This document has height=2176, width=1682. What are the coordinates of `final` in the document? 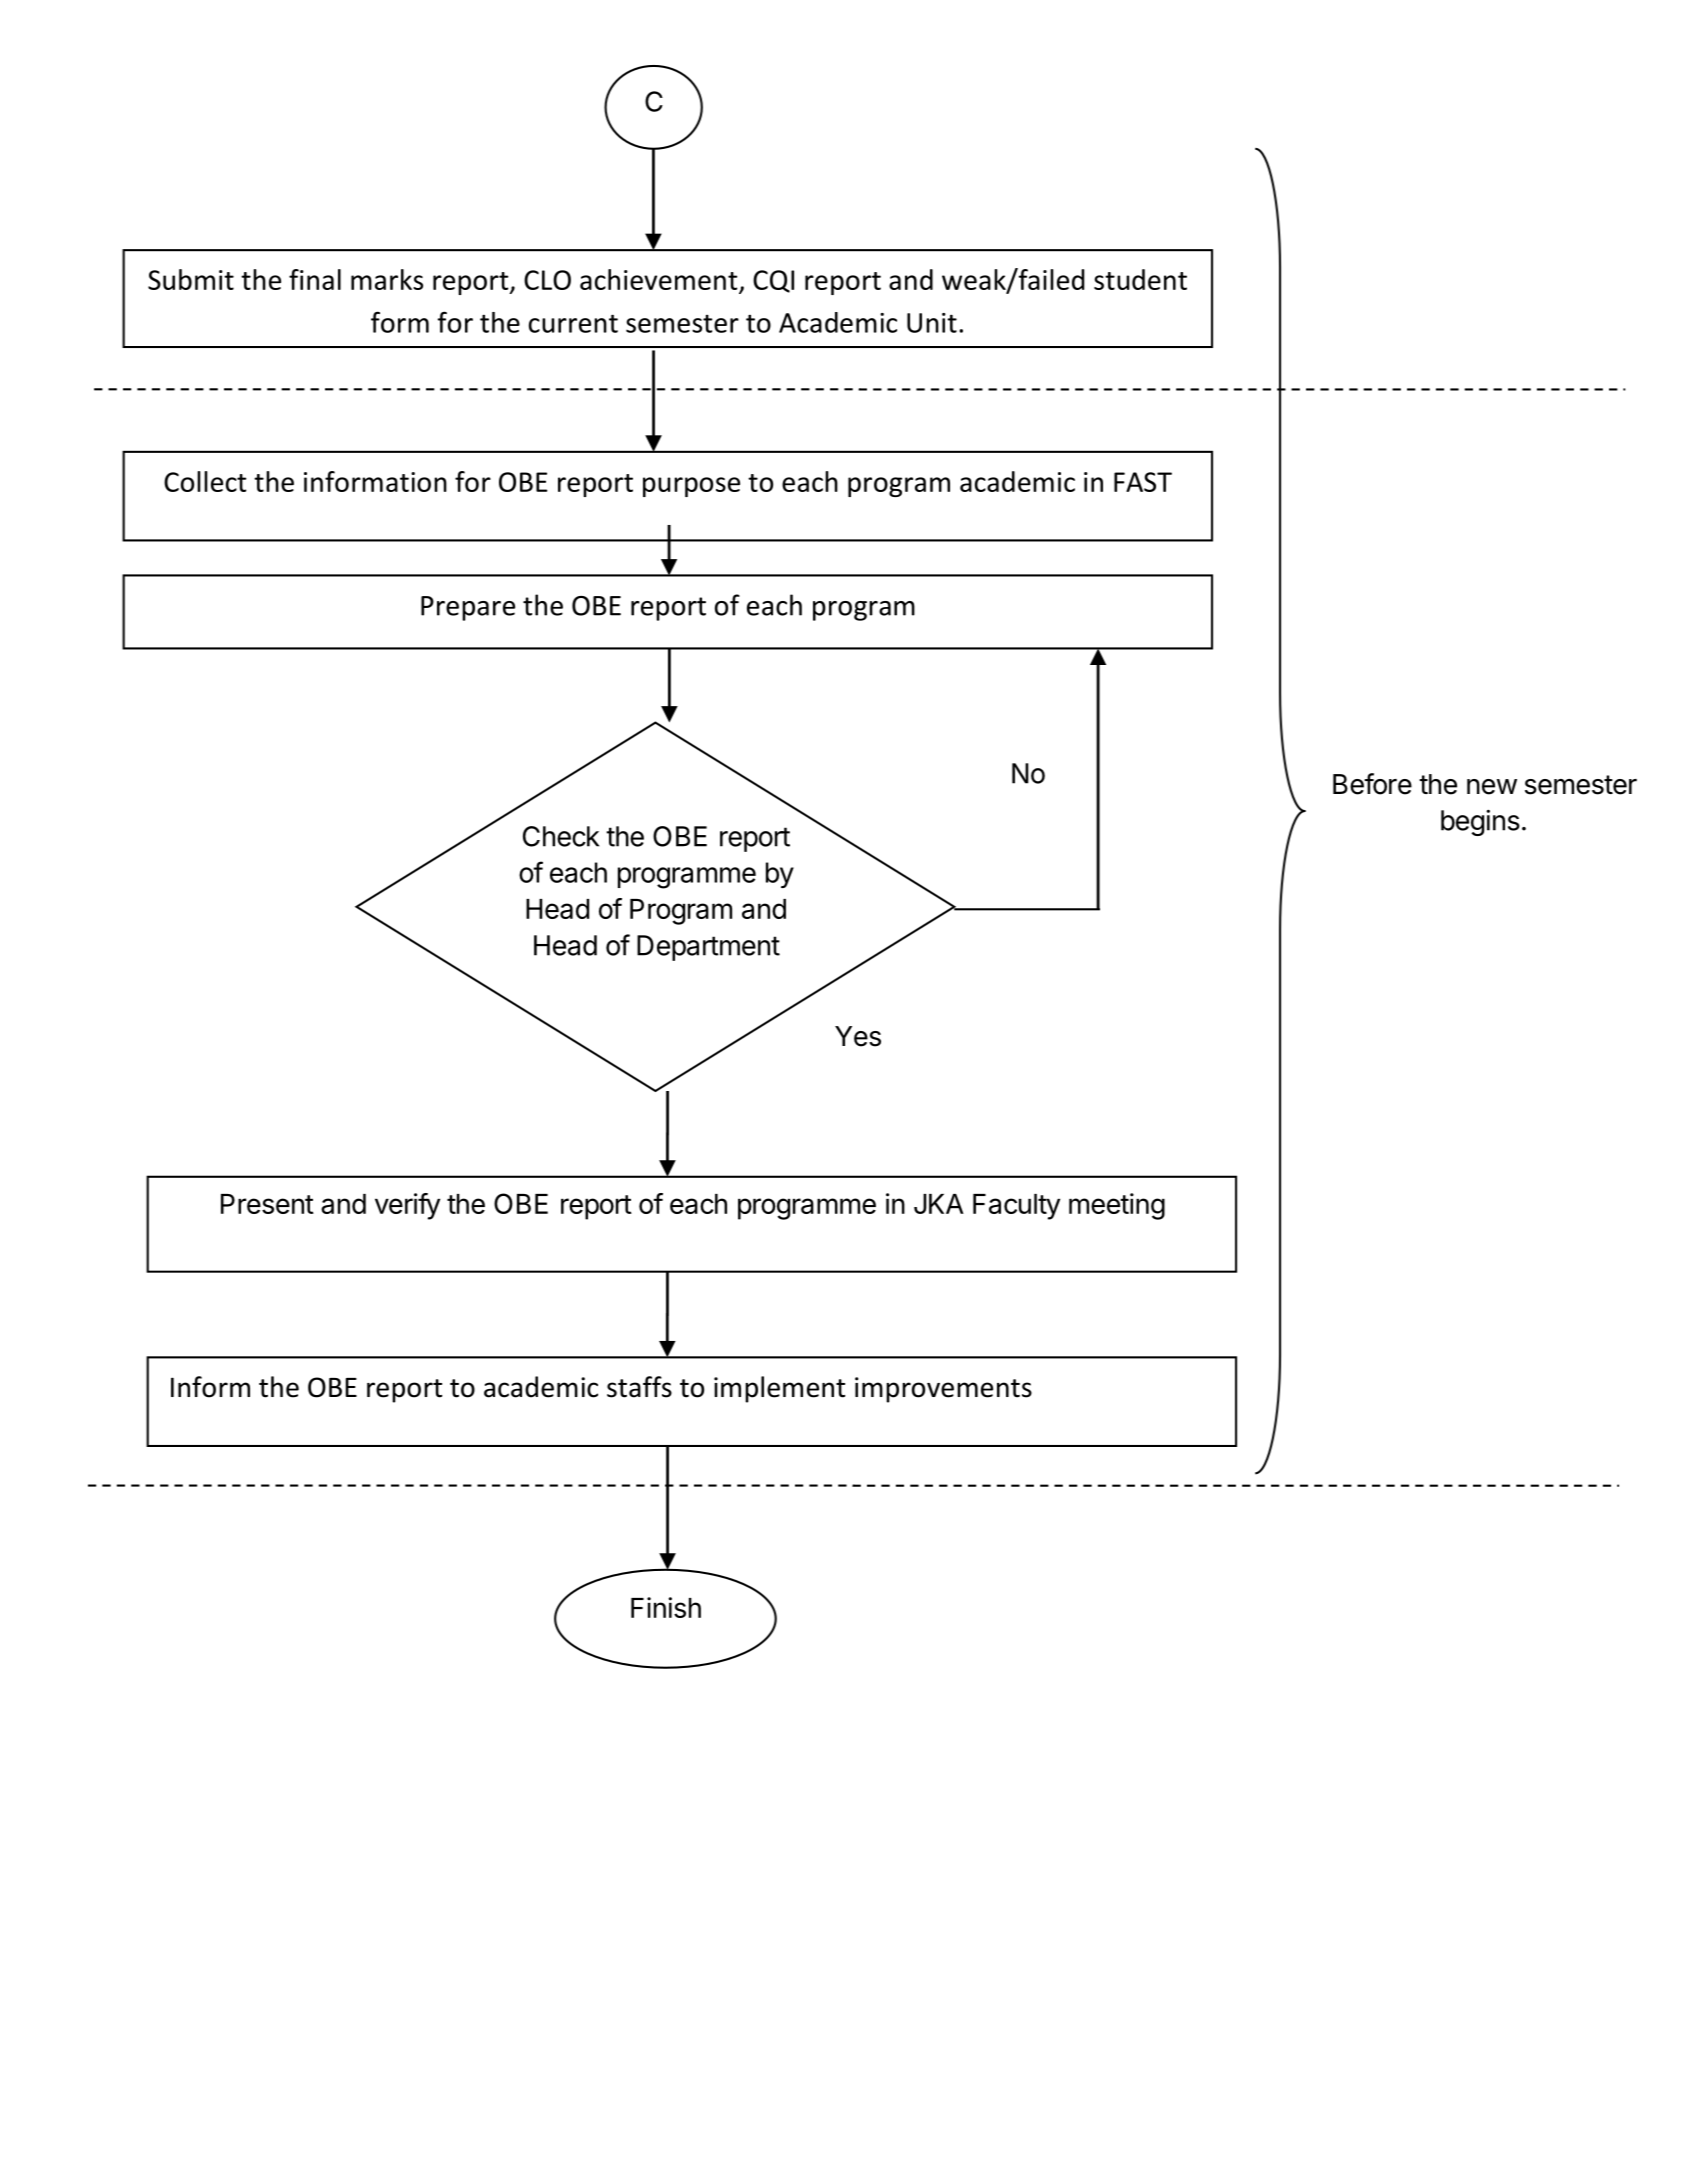 It's located at (315, 279).
